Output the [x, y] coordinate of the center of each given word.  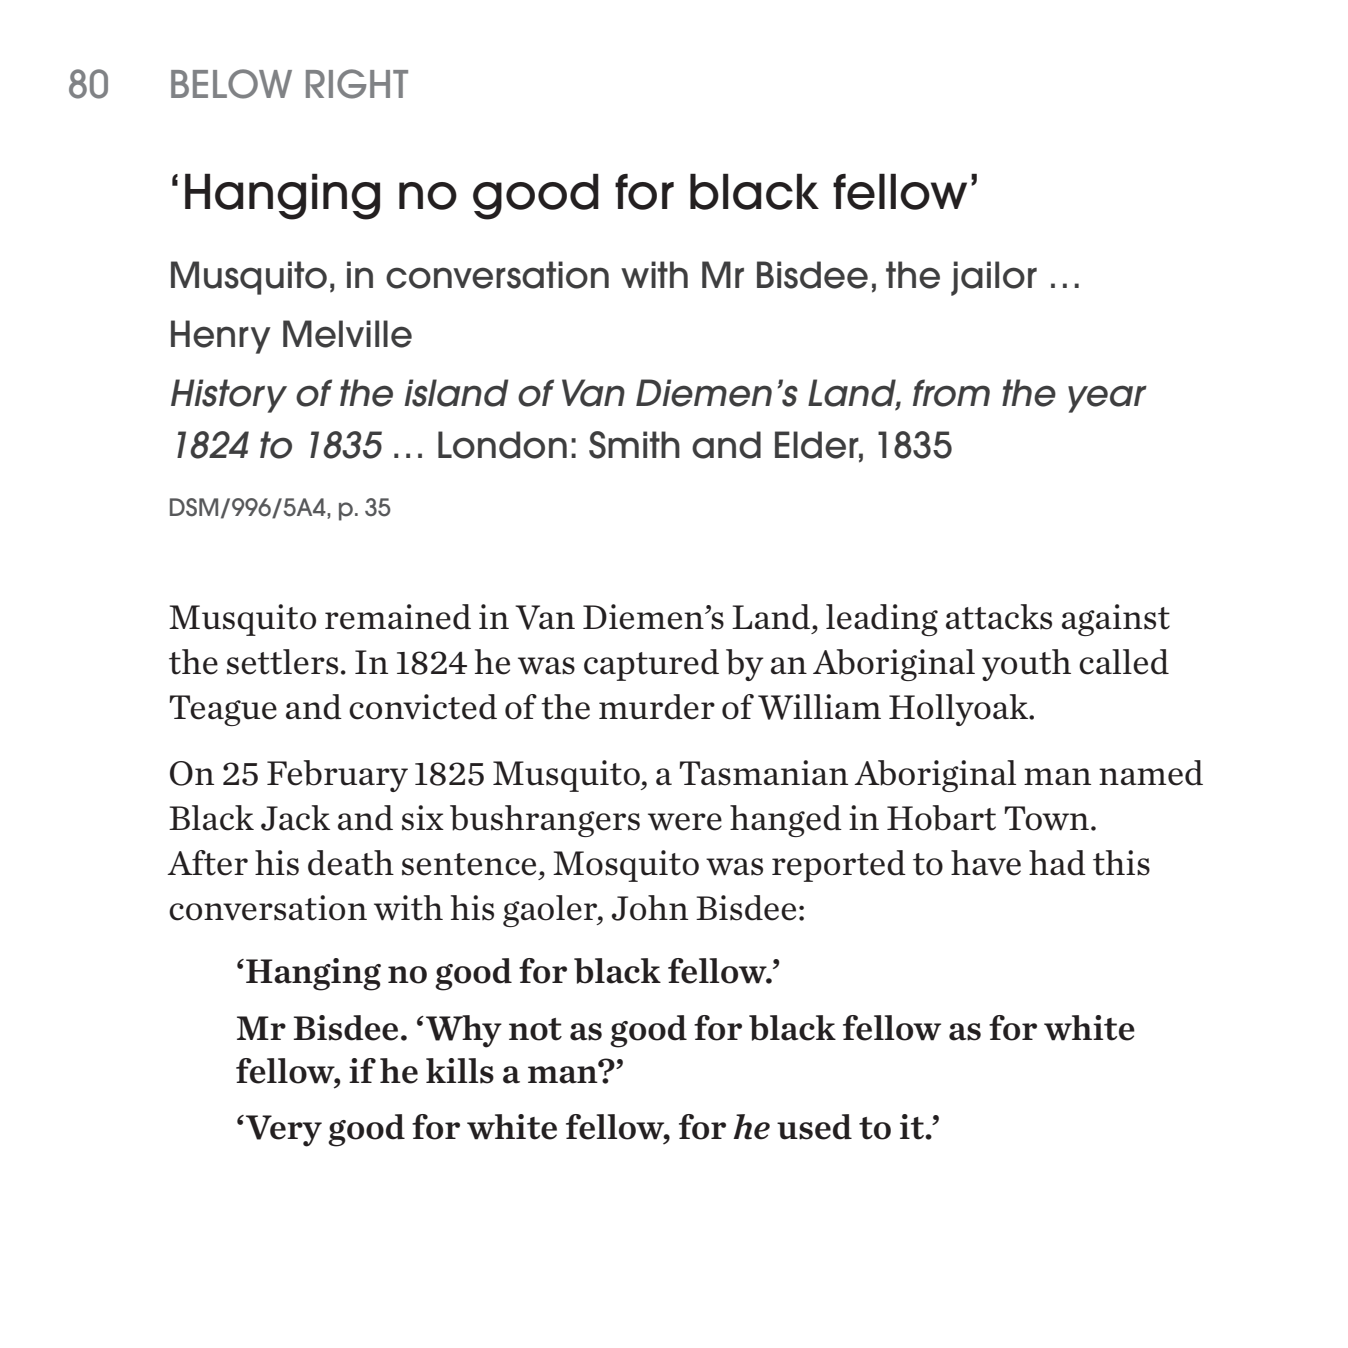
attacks [999, 617]
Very [284, 1131]
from [951, 393]
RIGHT [357, 84]
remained [398, 617]
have [986, 863]
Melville [347, 334]
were [685, 822]
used [814, 1127]
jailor [994, 278]
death [351, 863]
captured [651, 665]
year [1107, 399]
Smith [634, 445]
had [1057, 863]
